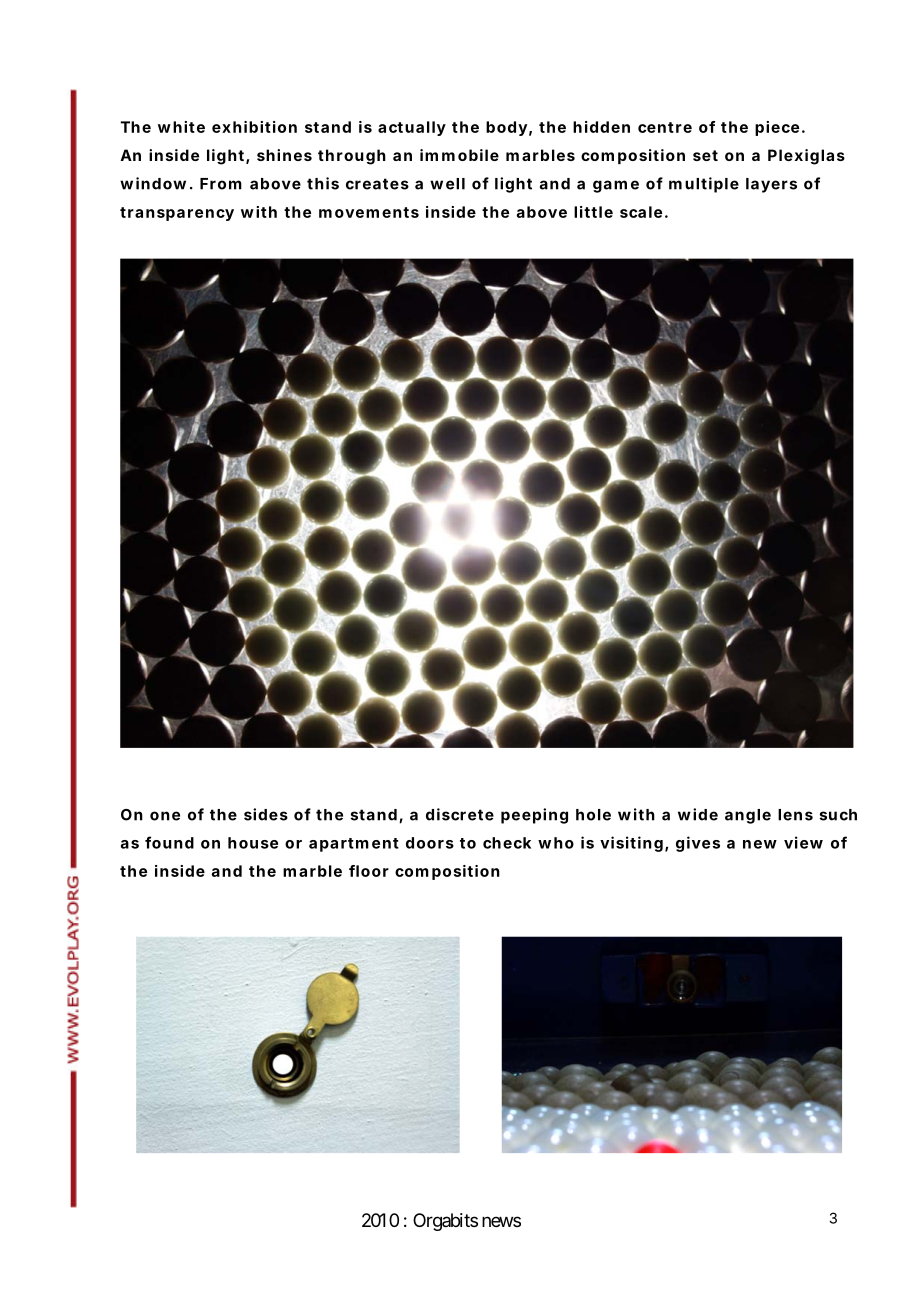 The height and width of the screenshot is (1308, 924). What do you see at coordinates (460, 814) in the screenshot?
I see `discrete` at bounding box center [460, 814].
